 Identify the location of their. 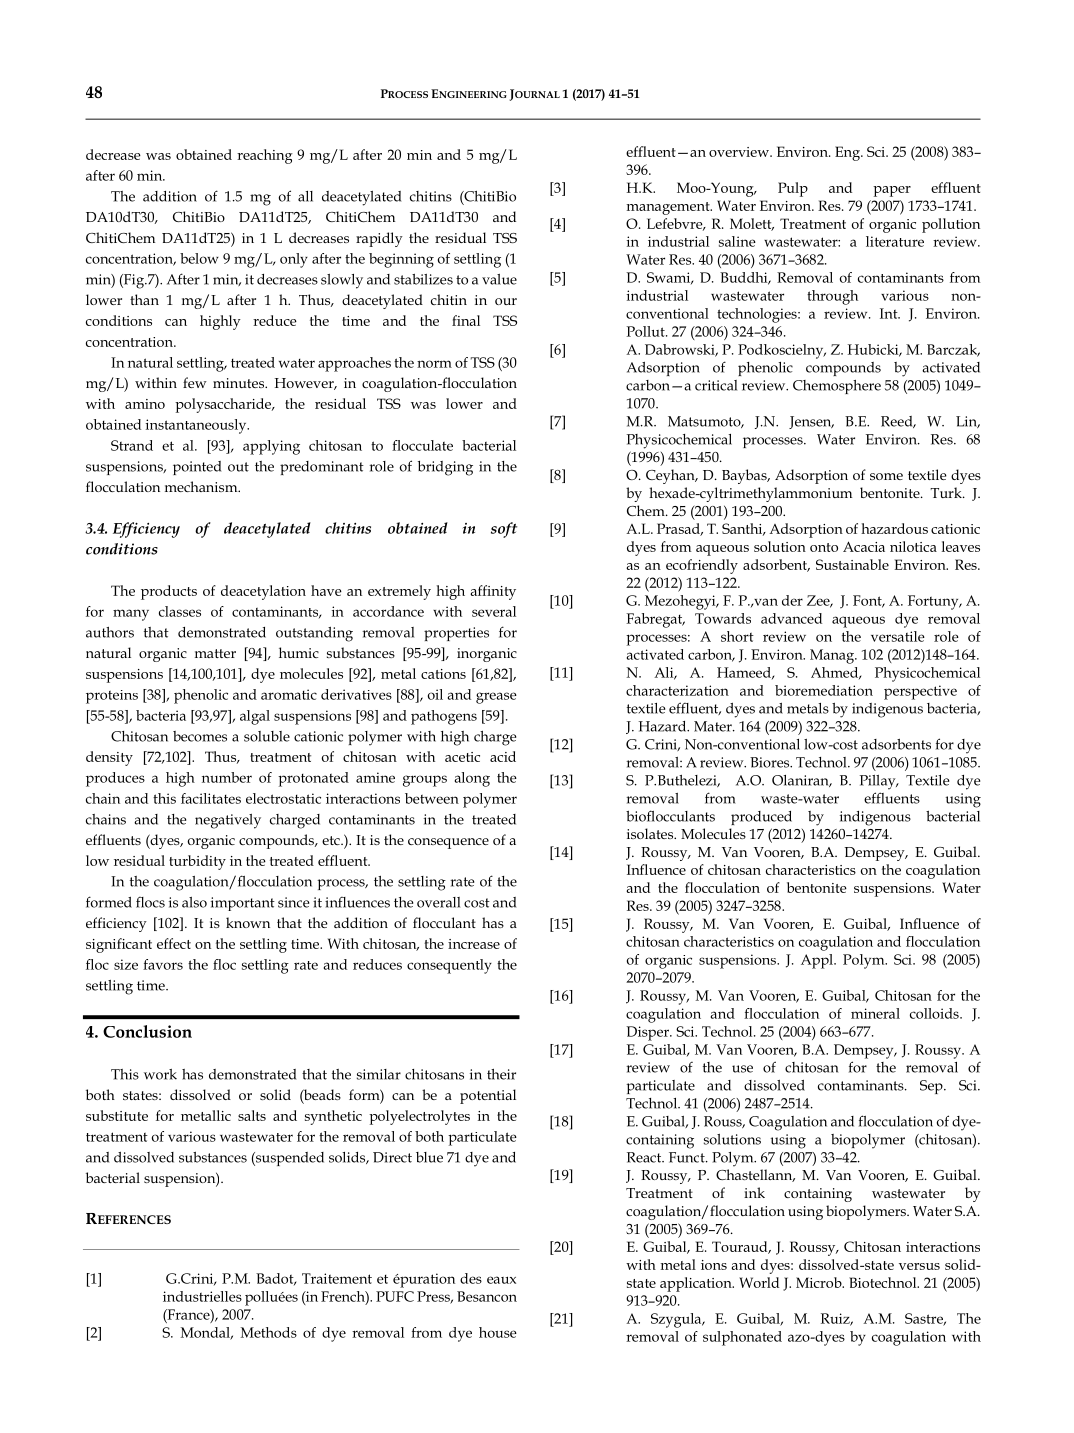
(501, 1074).
